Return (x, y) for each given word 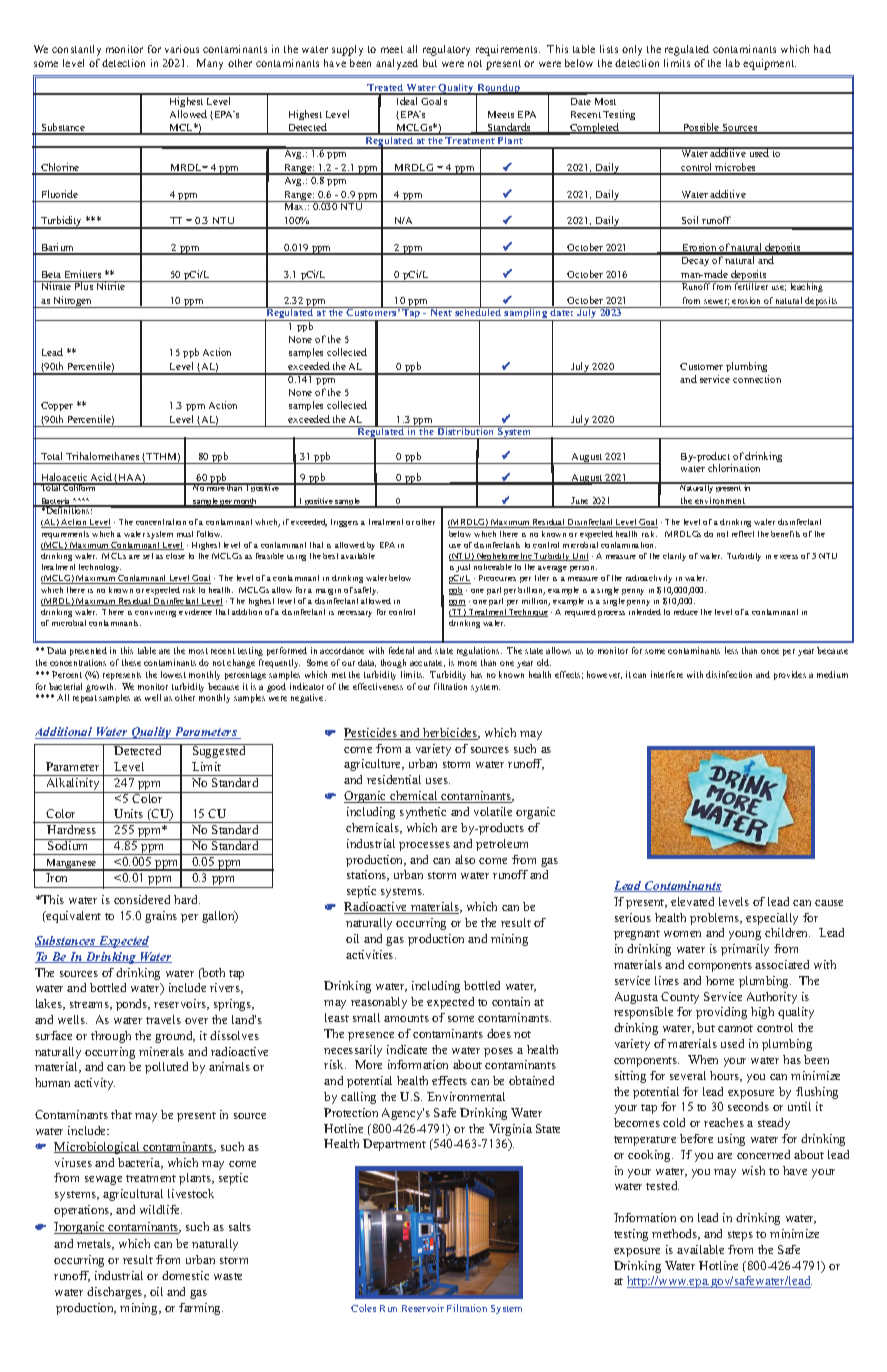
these (131, 662)
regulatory (446, 50)
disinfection (729, 674)
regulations (479, 651)
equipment (769, 64)
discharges (116, 1293)
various (182, 49)
